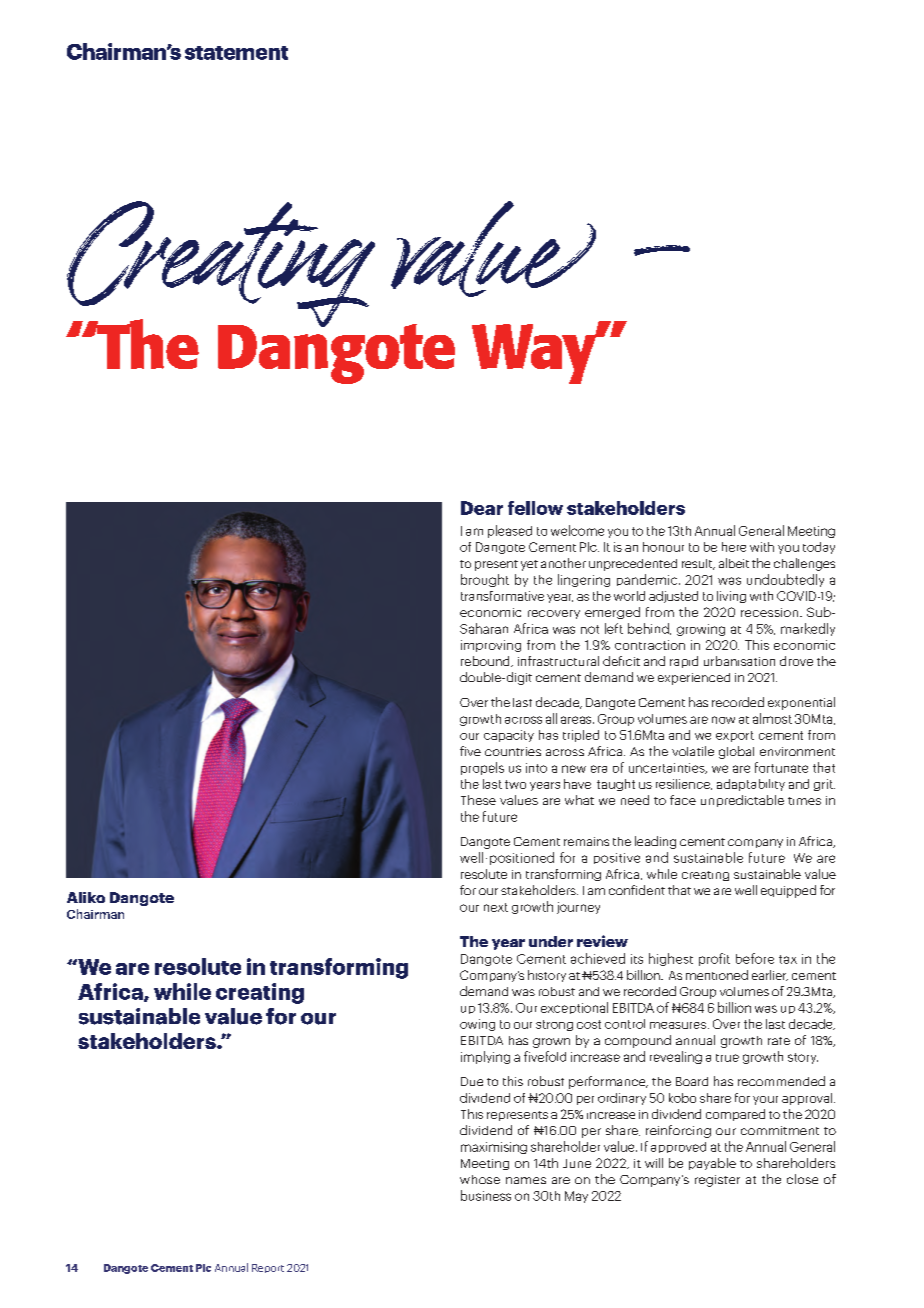 The width and height of the screenshot is (924, 1308). I want to click on remains, so click(586, 841).
